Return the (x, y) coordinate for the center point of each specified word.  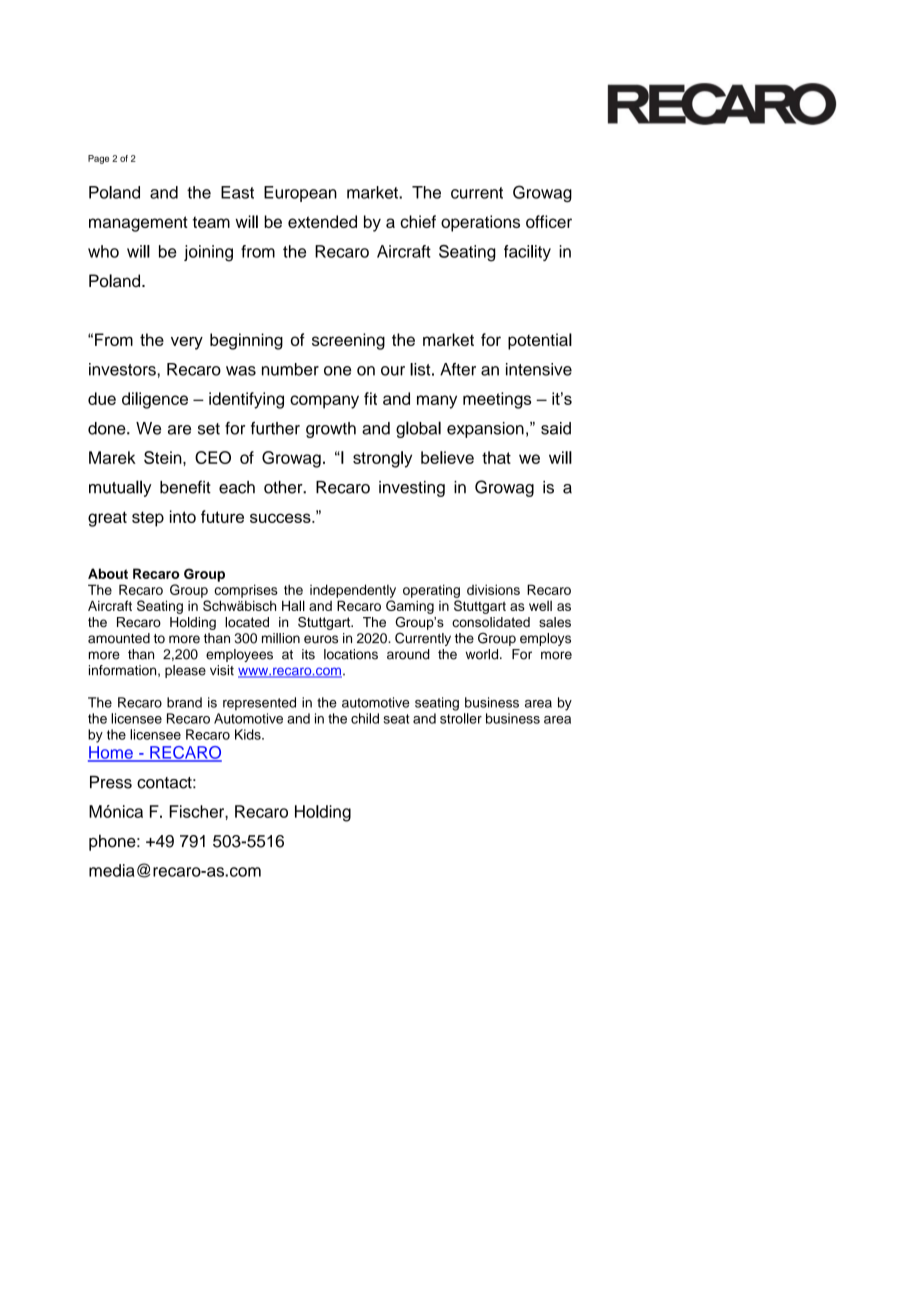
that (496, 457)
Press (111, 782)
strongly (382, 459)
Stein (164, 457)
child (365, 718)
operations (480, 223)
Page (98, 159)
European (300, 194)
